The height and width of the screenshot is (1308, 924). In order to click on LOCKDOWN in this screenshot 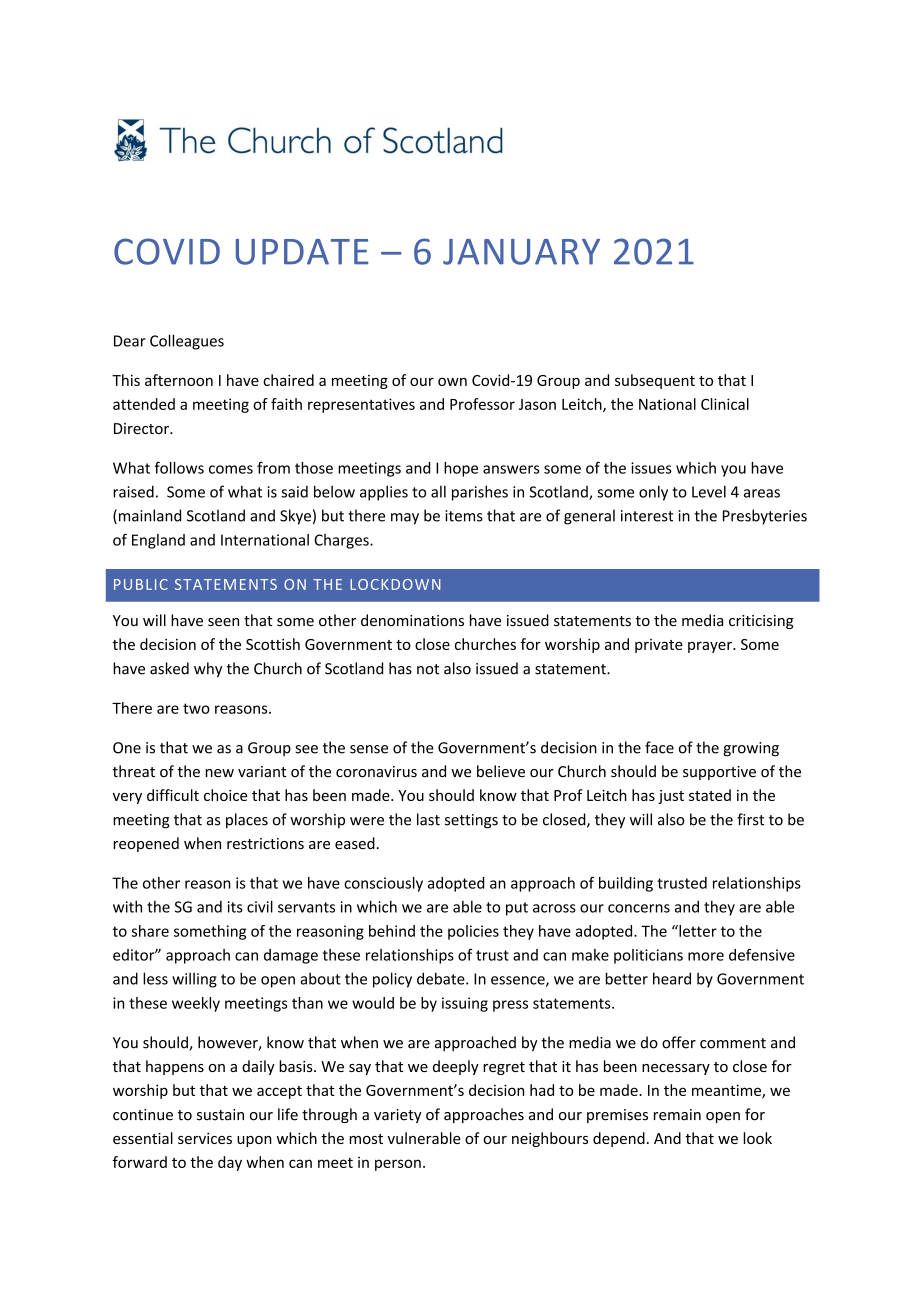, I will do `click(395, 584)`.
